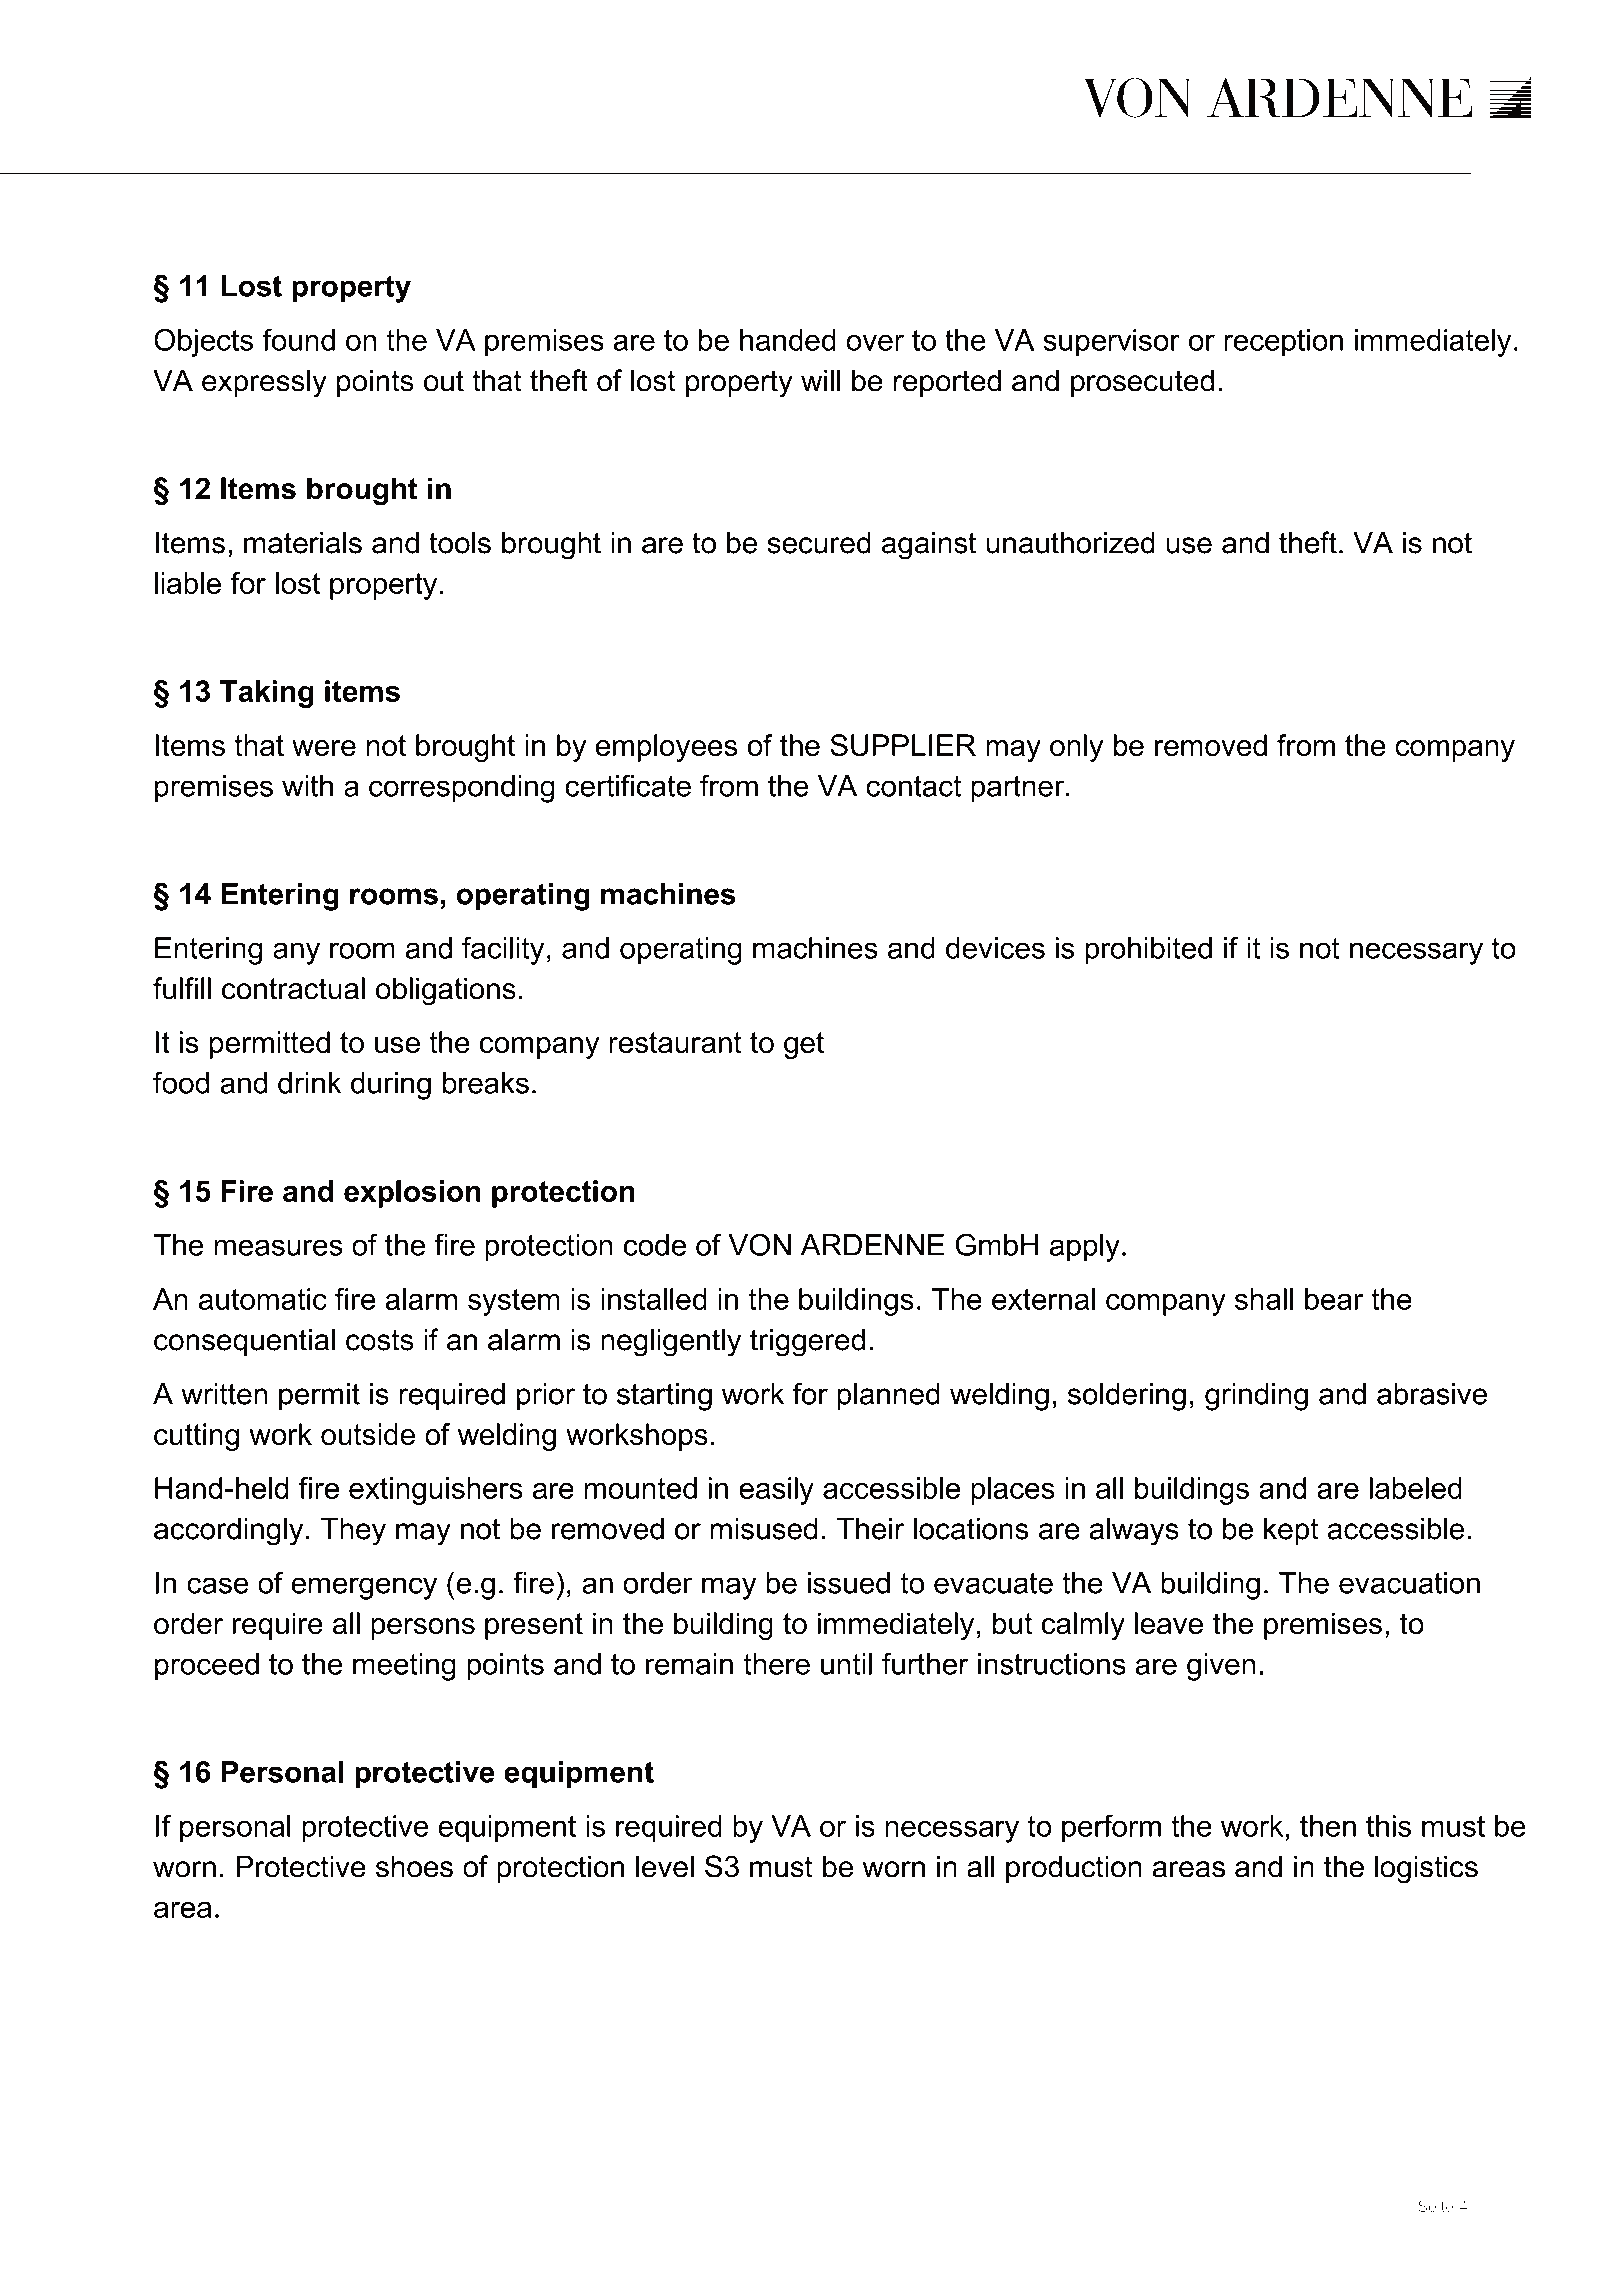 Image resolution: width=1609 pixels, height=2275 pixels. Describe the element at coordinates (404, 1667) in the image. I see `meeting` at that location.
